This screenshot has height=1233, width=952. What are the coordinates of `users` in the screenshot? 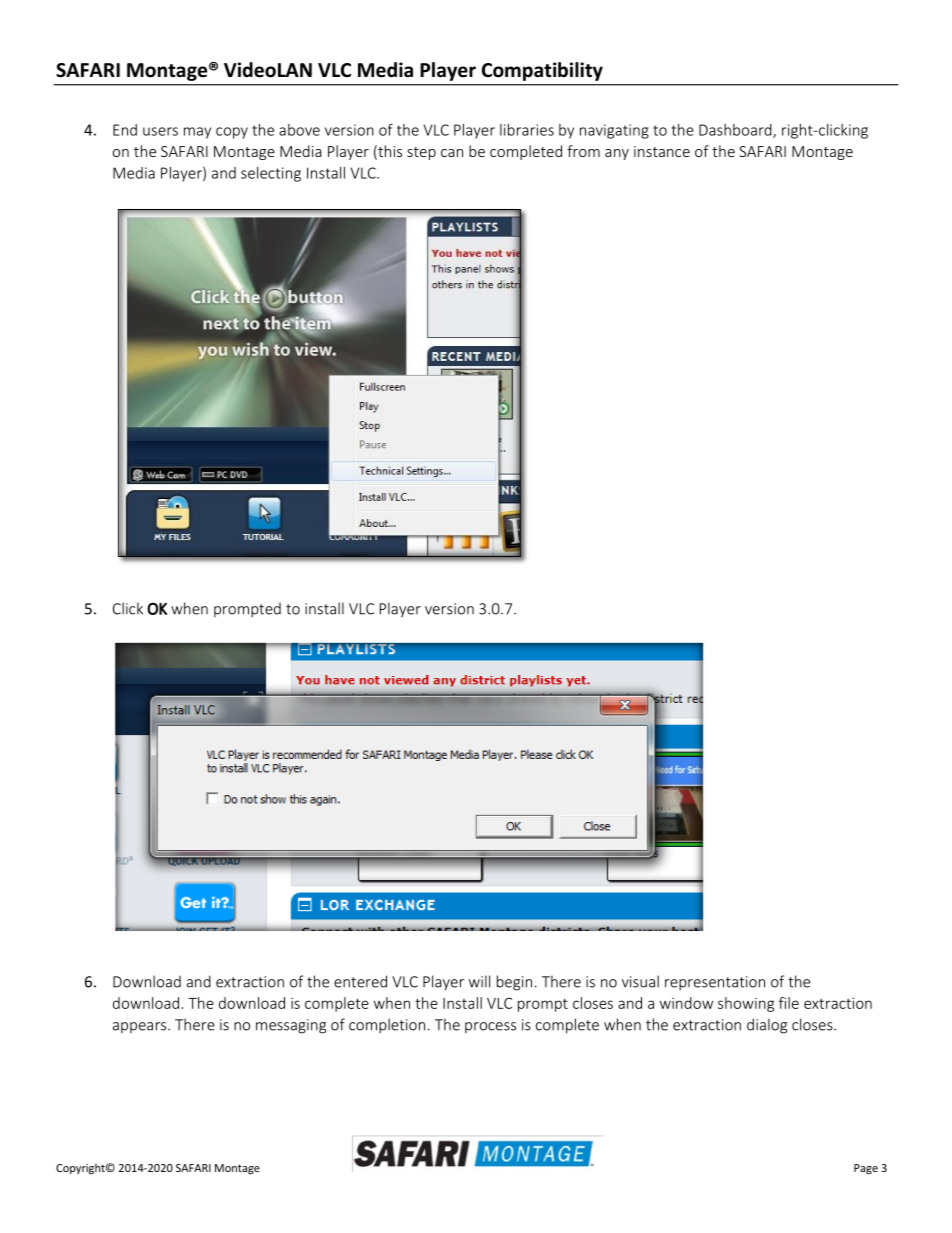 It's located at (160, 131).
